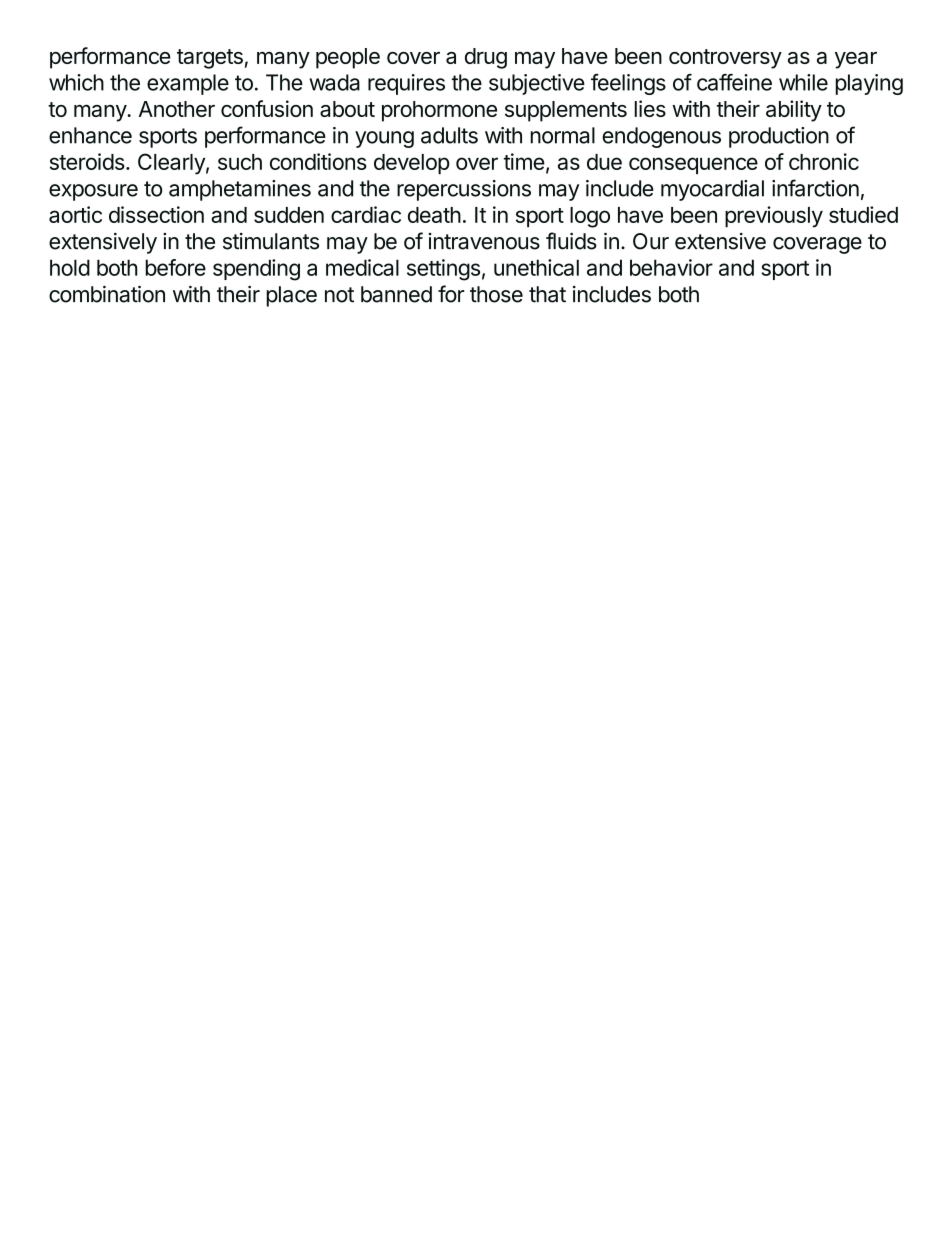 This page has height=1233, width=952. Describe the element at coordinates (794, 111) in the page. I see `ability` at that location.
